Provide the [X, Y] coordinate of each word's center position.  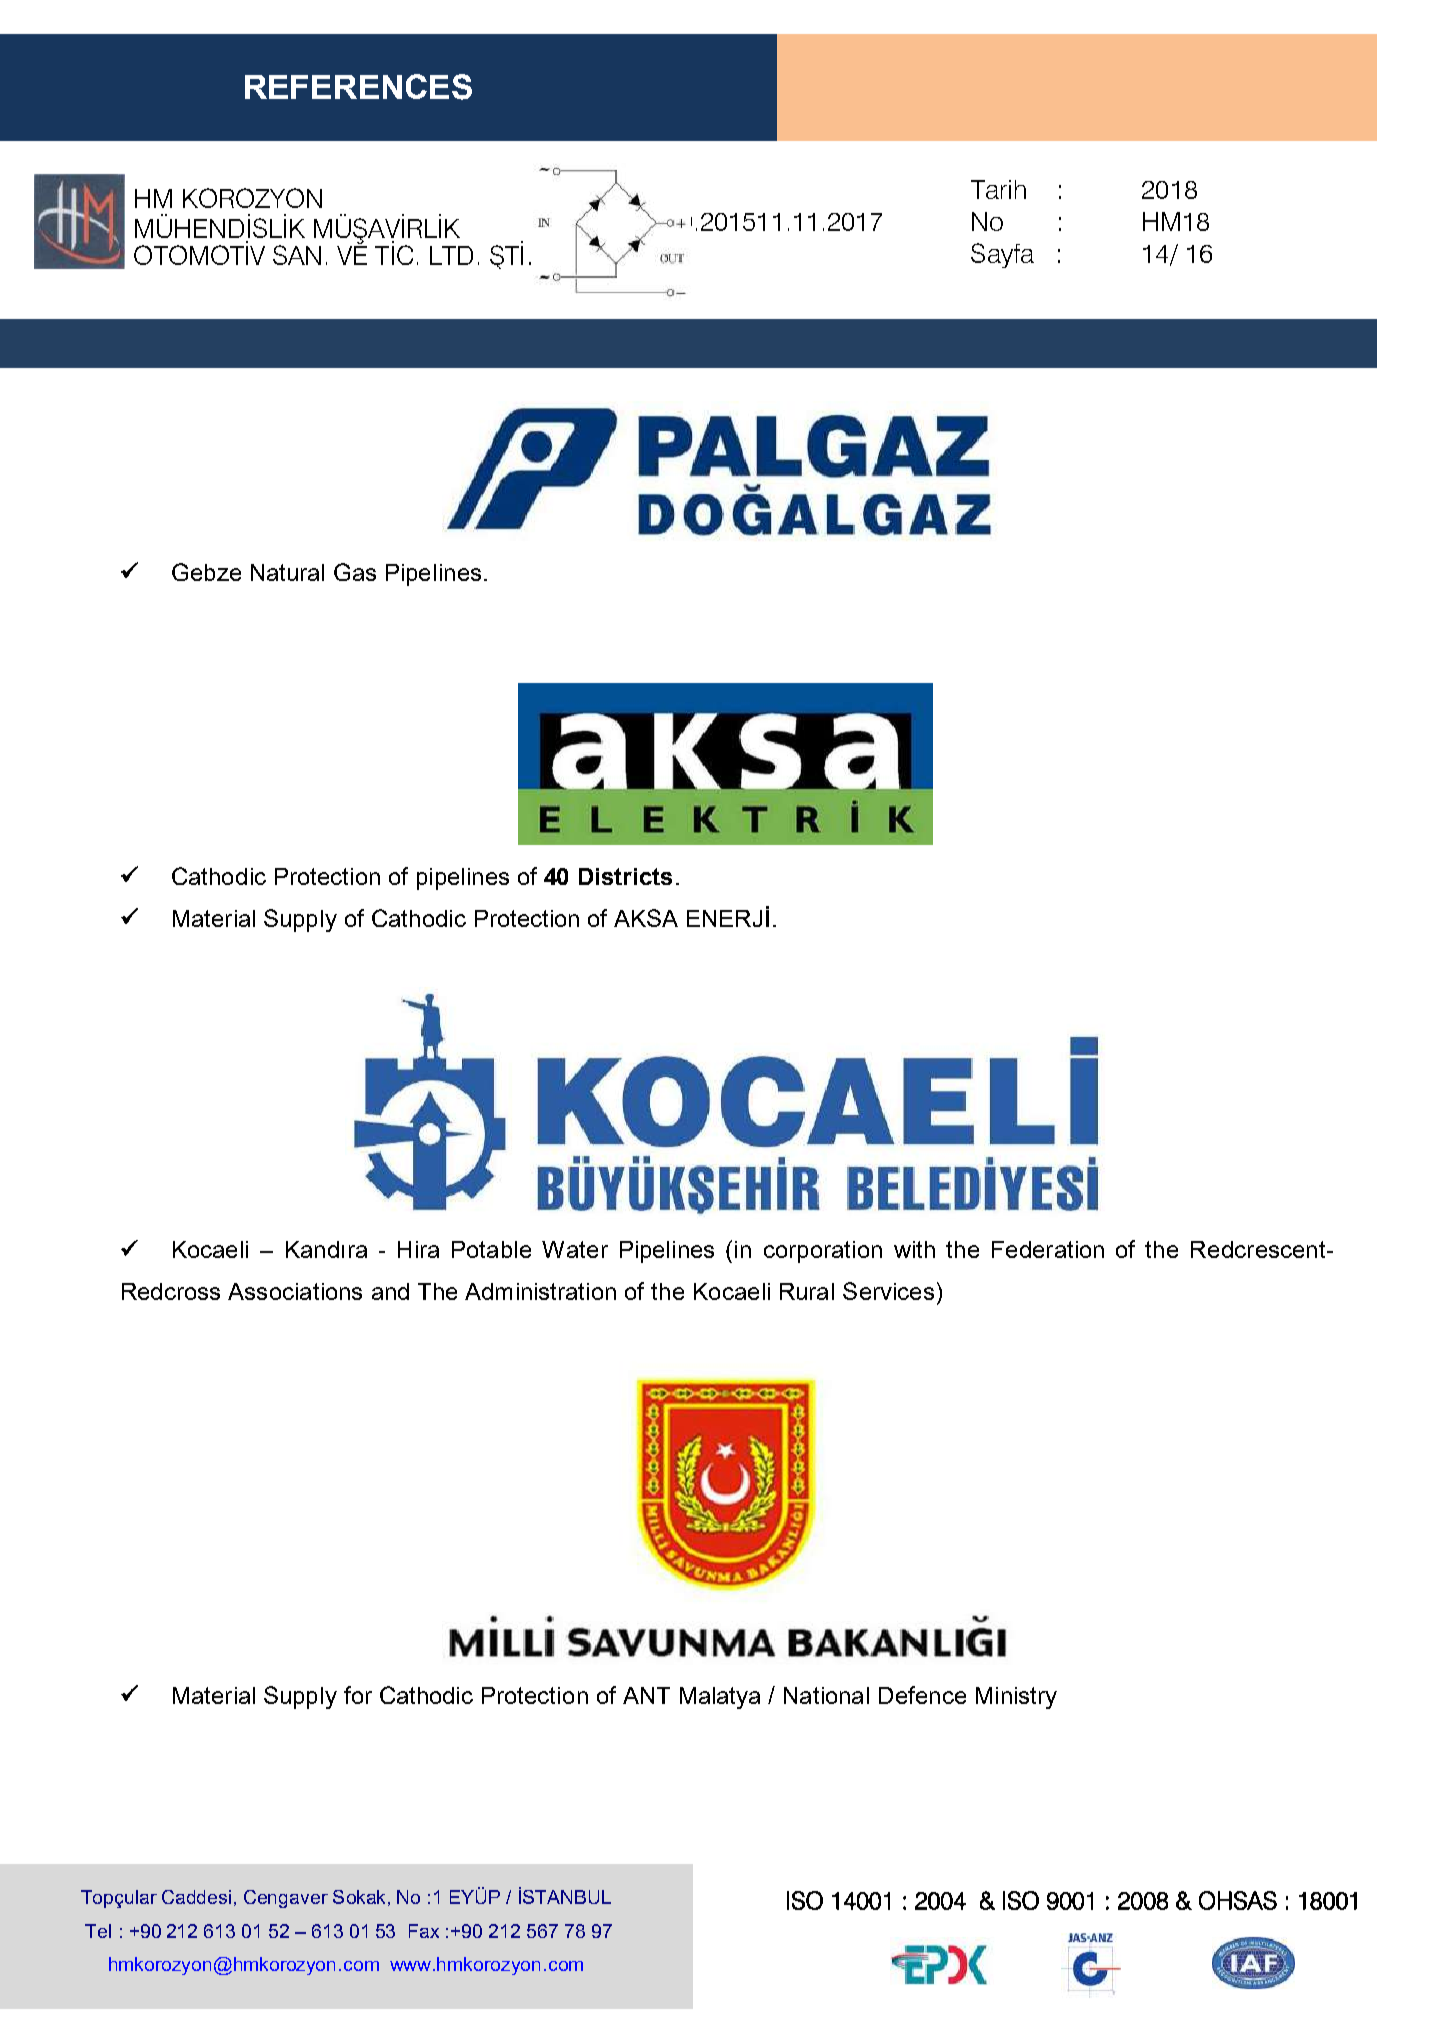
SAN [297, 255]
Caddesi [196, 1897]
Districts [625, 876]
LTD [451, 255]
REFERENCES [358, 87]
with [914, 1249]
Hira [418, 1249]
